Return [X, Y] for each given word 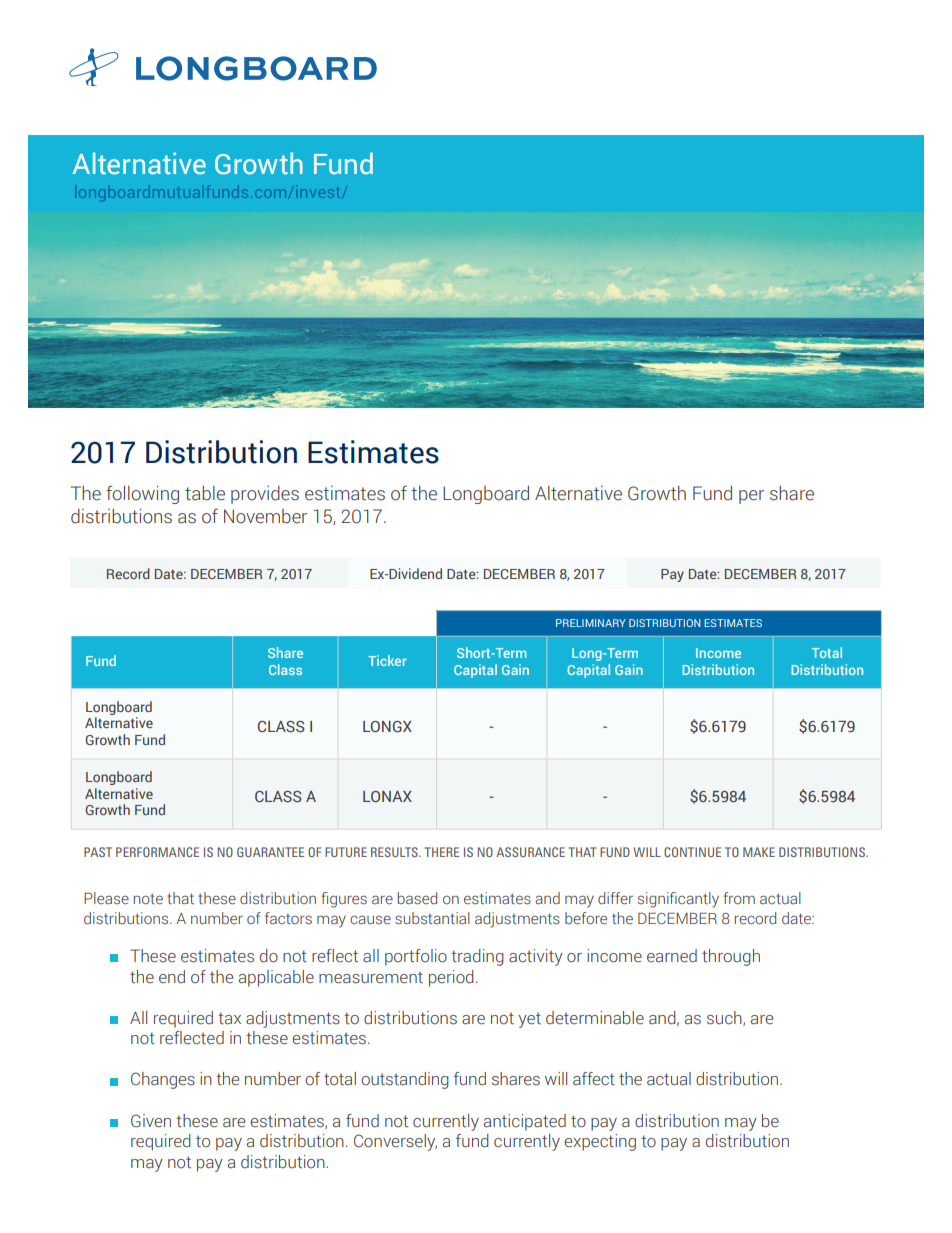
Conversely [395, 1142]
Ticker [387, 660]
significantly [678, 900]
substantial [432, 918]
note [148, 898]
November [265, 516]
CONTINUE [692, 852]
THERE [441, 852]
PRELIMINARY [591, 623]
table [205, 493]
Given [151, 1121]
